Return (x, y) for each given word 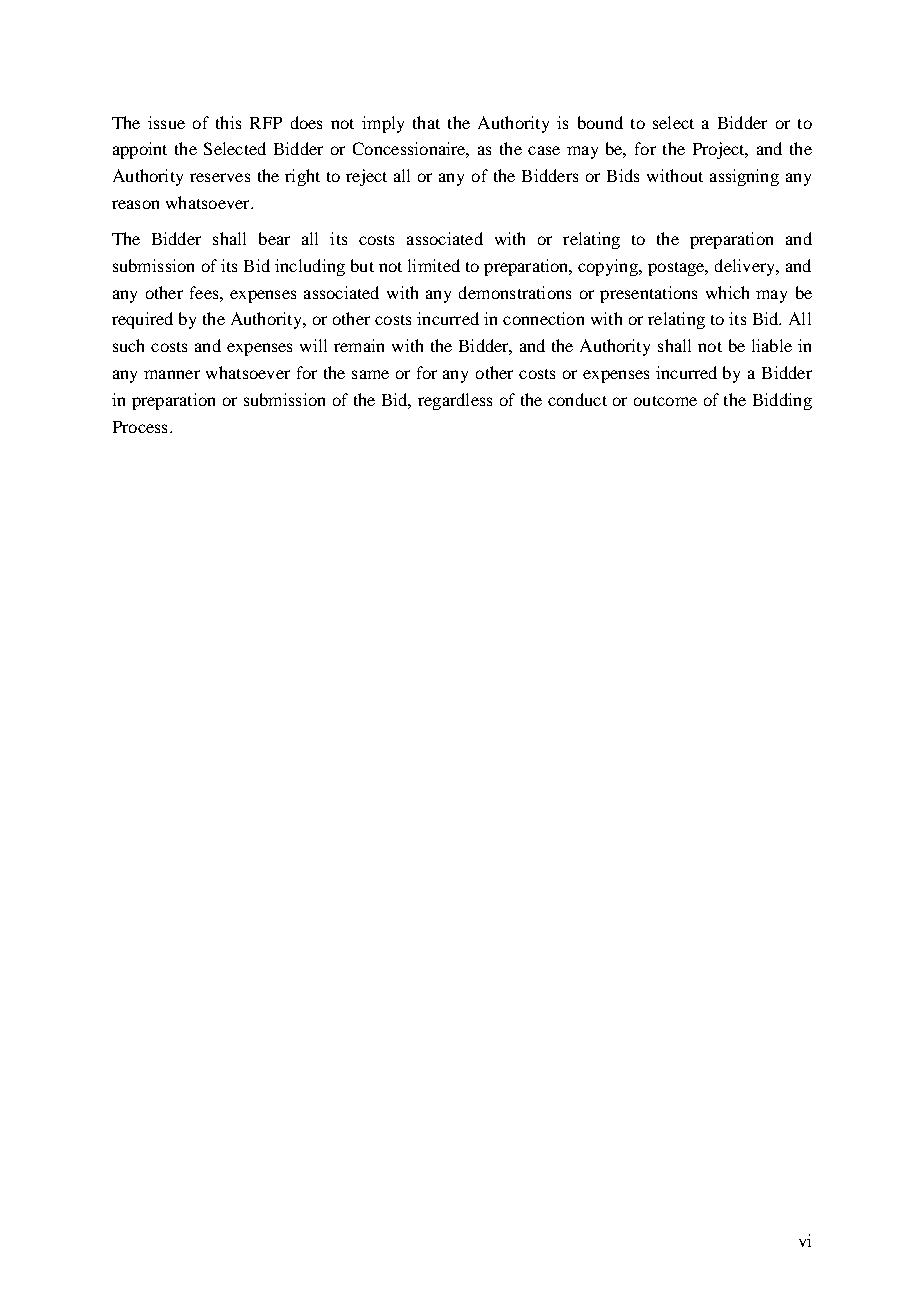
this (228, 122)
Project (720, 150)
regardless (455, 401)
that (426, 122)
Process (140, 427)
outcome (665, 401)
